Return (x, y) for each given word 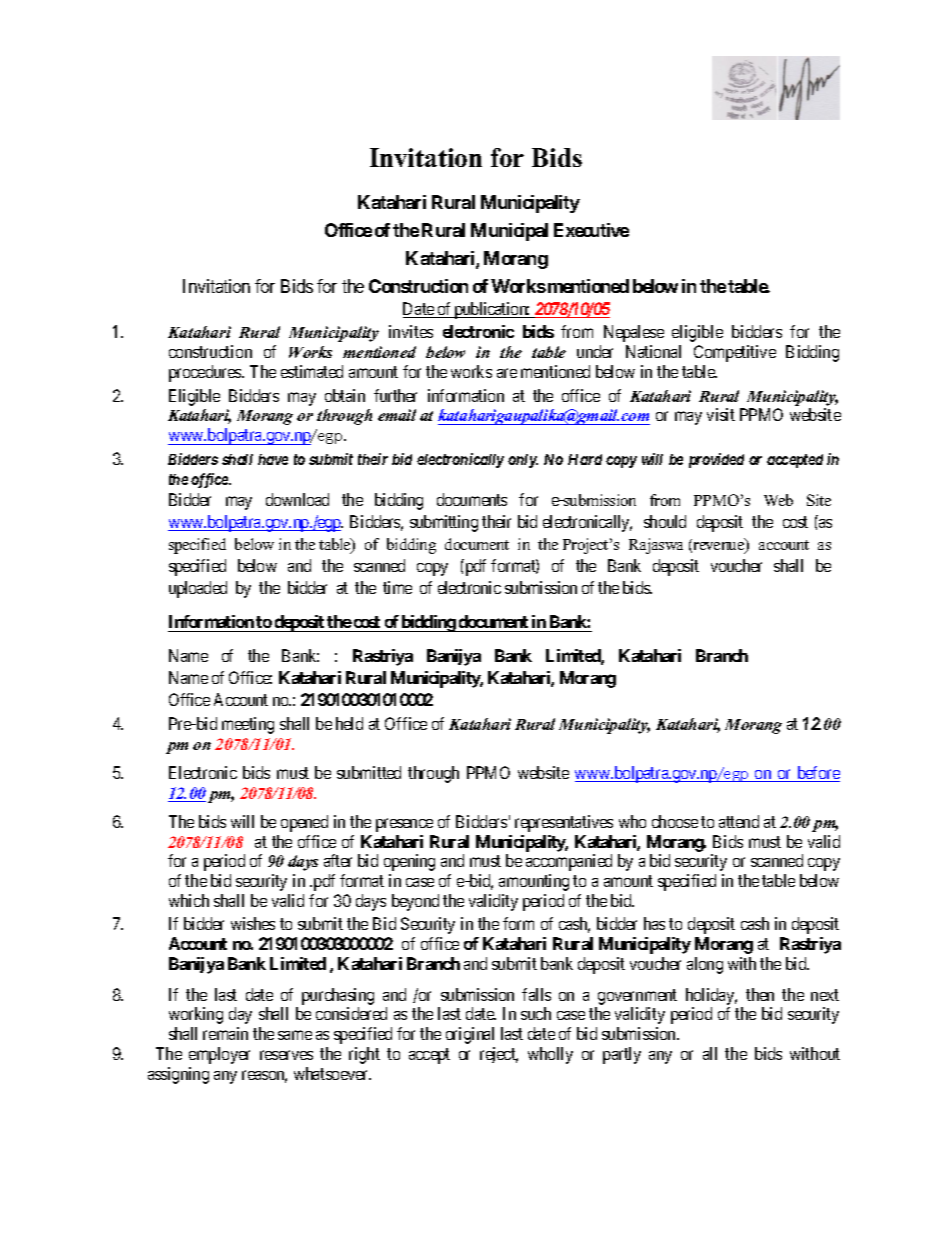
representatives (564, 823)
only (523, 461)
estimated (312, 371)
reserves (286, 1055)
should (665, 521)
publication (491, 310)
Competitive (735, 353)
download (297, 499)
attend (739, 821)
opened (304, 823)
